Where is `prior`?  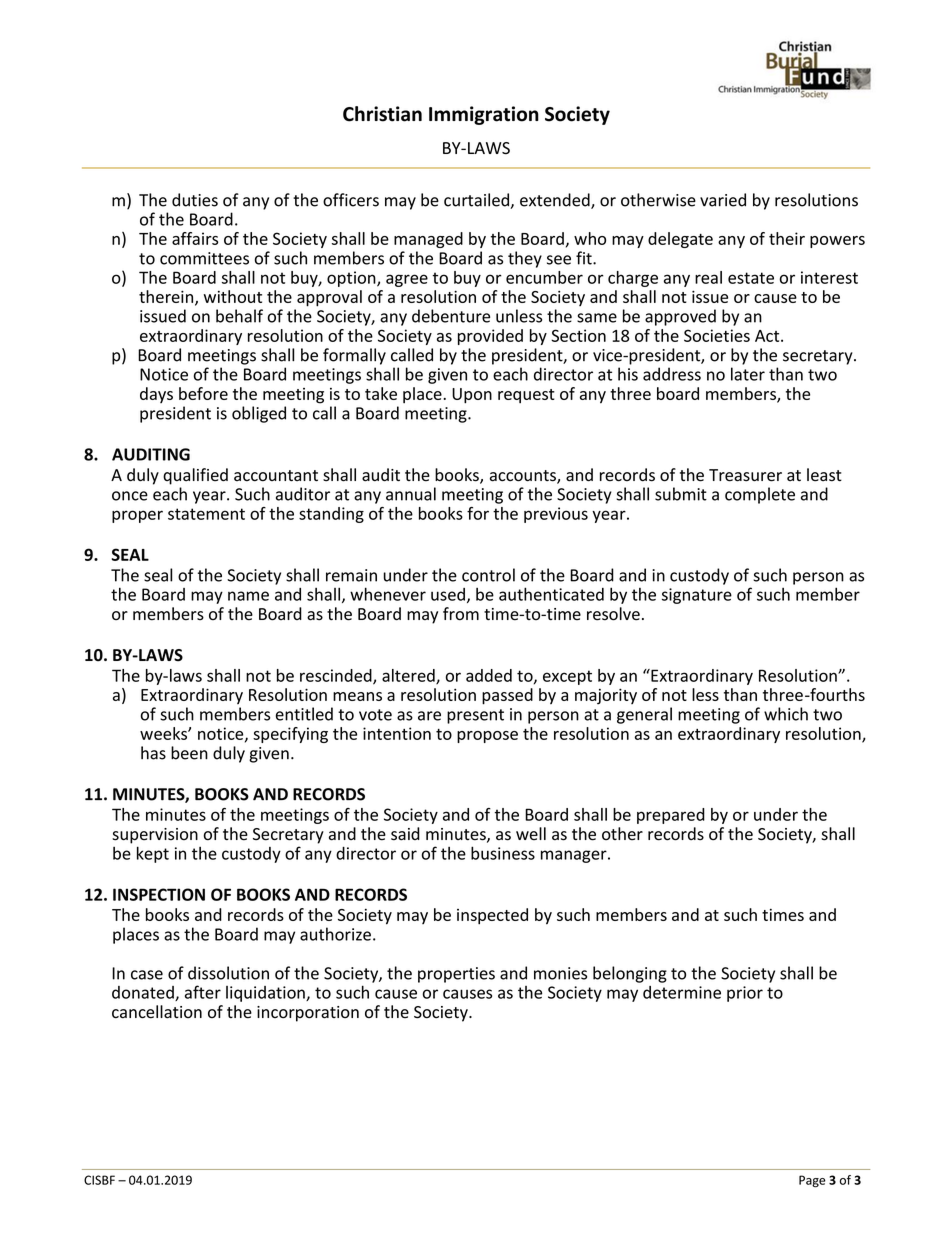 prior is located at coordinates (745, 994).
